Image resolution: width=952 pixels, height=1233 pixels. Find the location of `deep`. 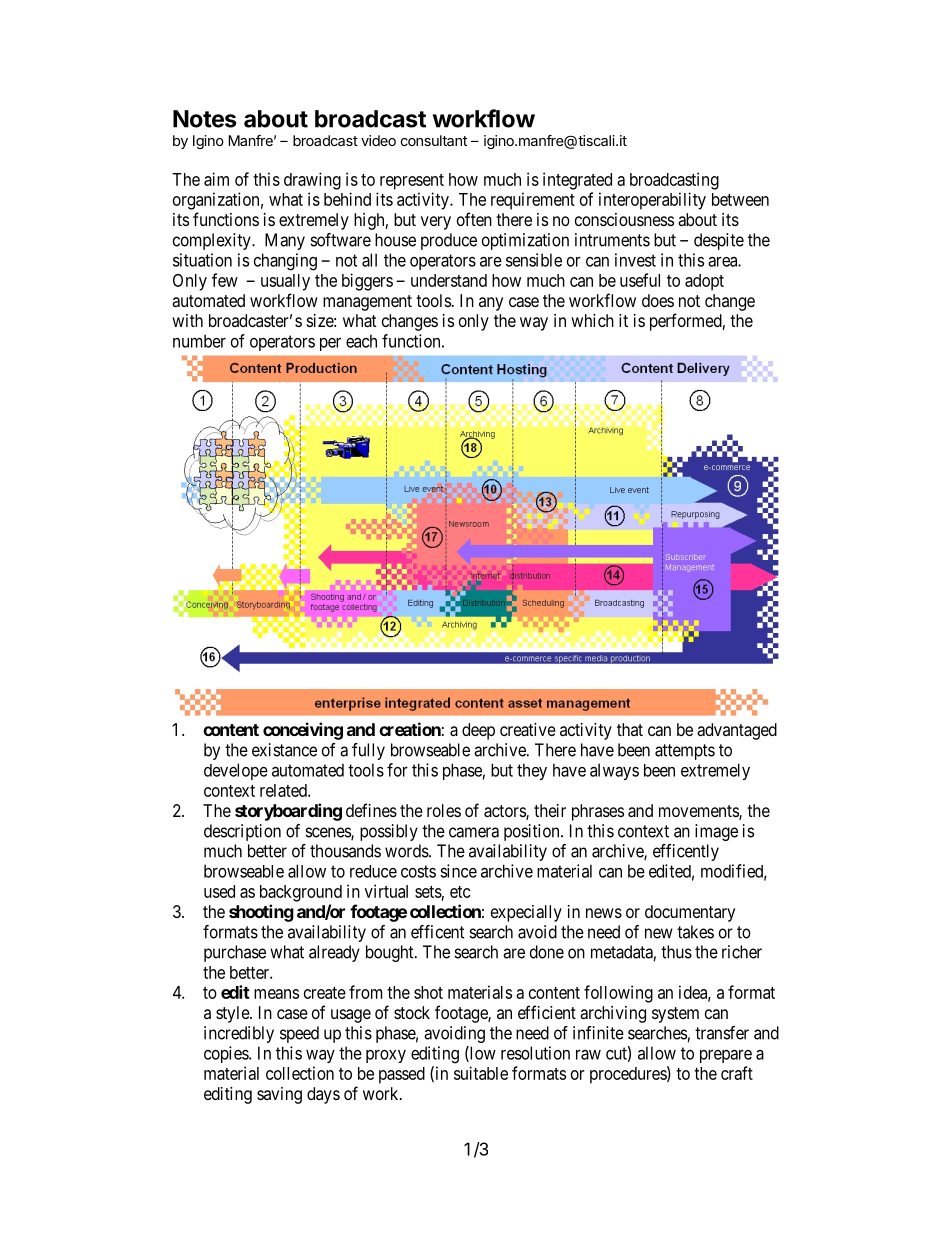

deep is located at coordinates (478, 731).
